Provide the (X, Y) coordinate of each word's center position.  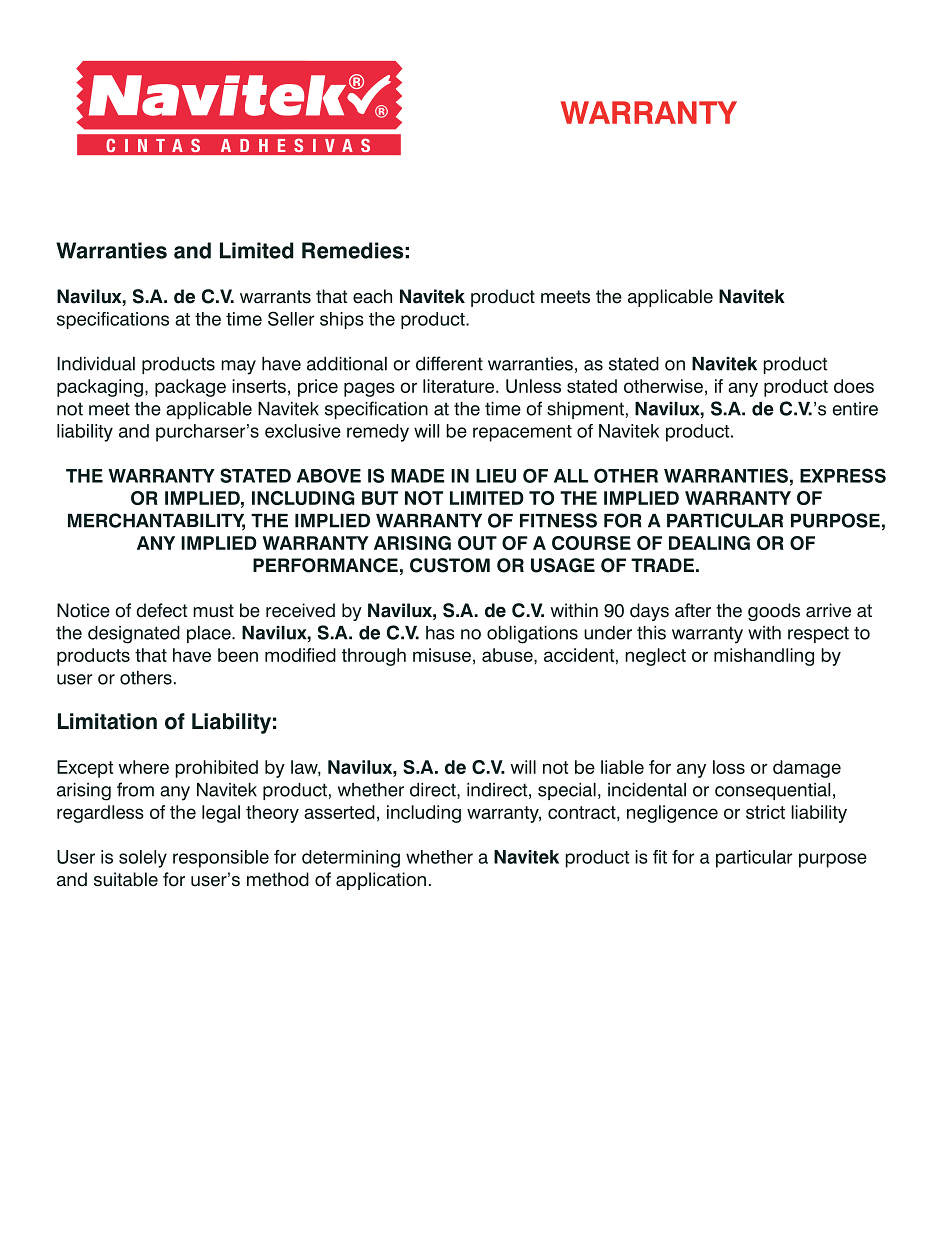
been (238, 655)
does (854, 386)
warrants (275, 297)
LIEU (496, 476)
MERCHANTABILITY (156, 521)
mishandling (764, 657)
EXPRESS (843, 475)
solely (143, 859)
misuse (442, 655)
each (372, 296)
